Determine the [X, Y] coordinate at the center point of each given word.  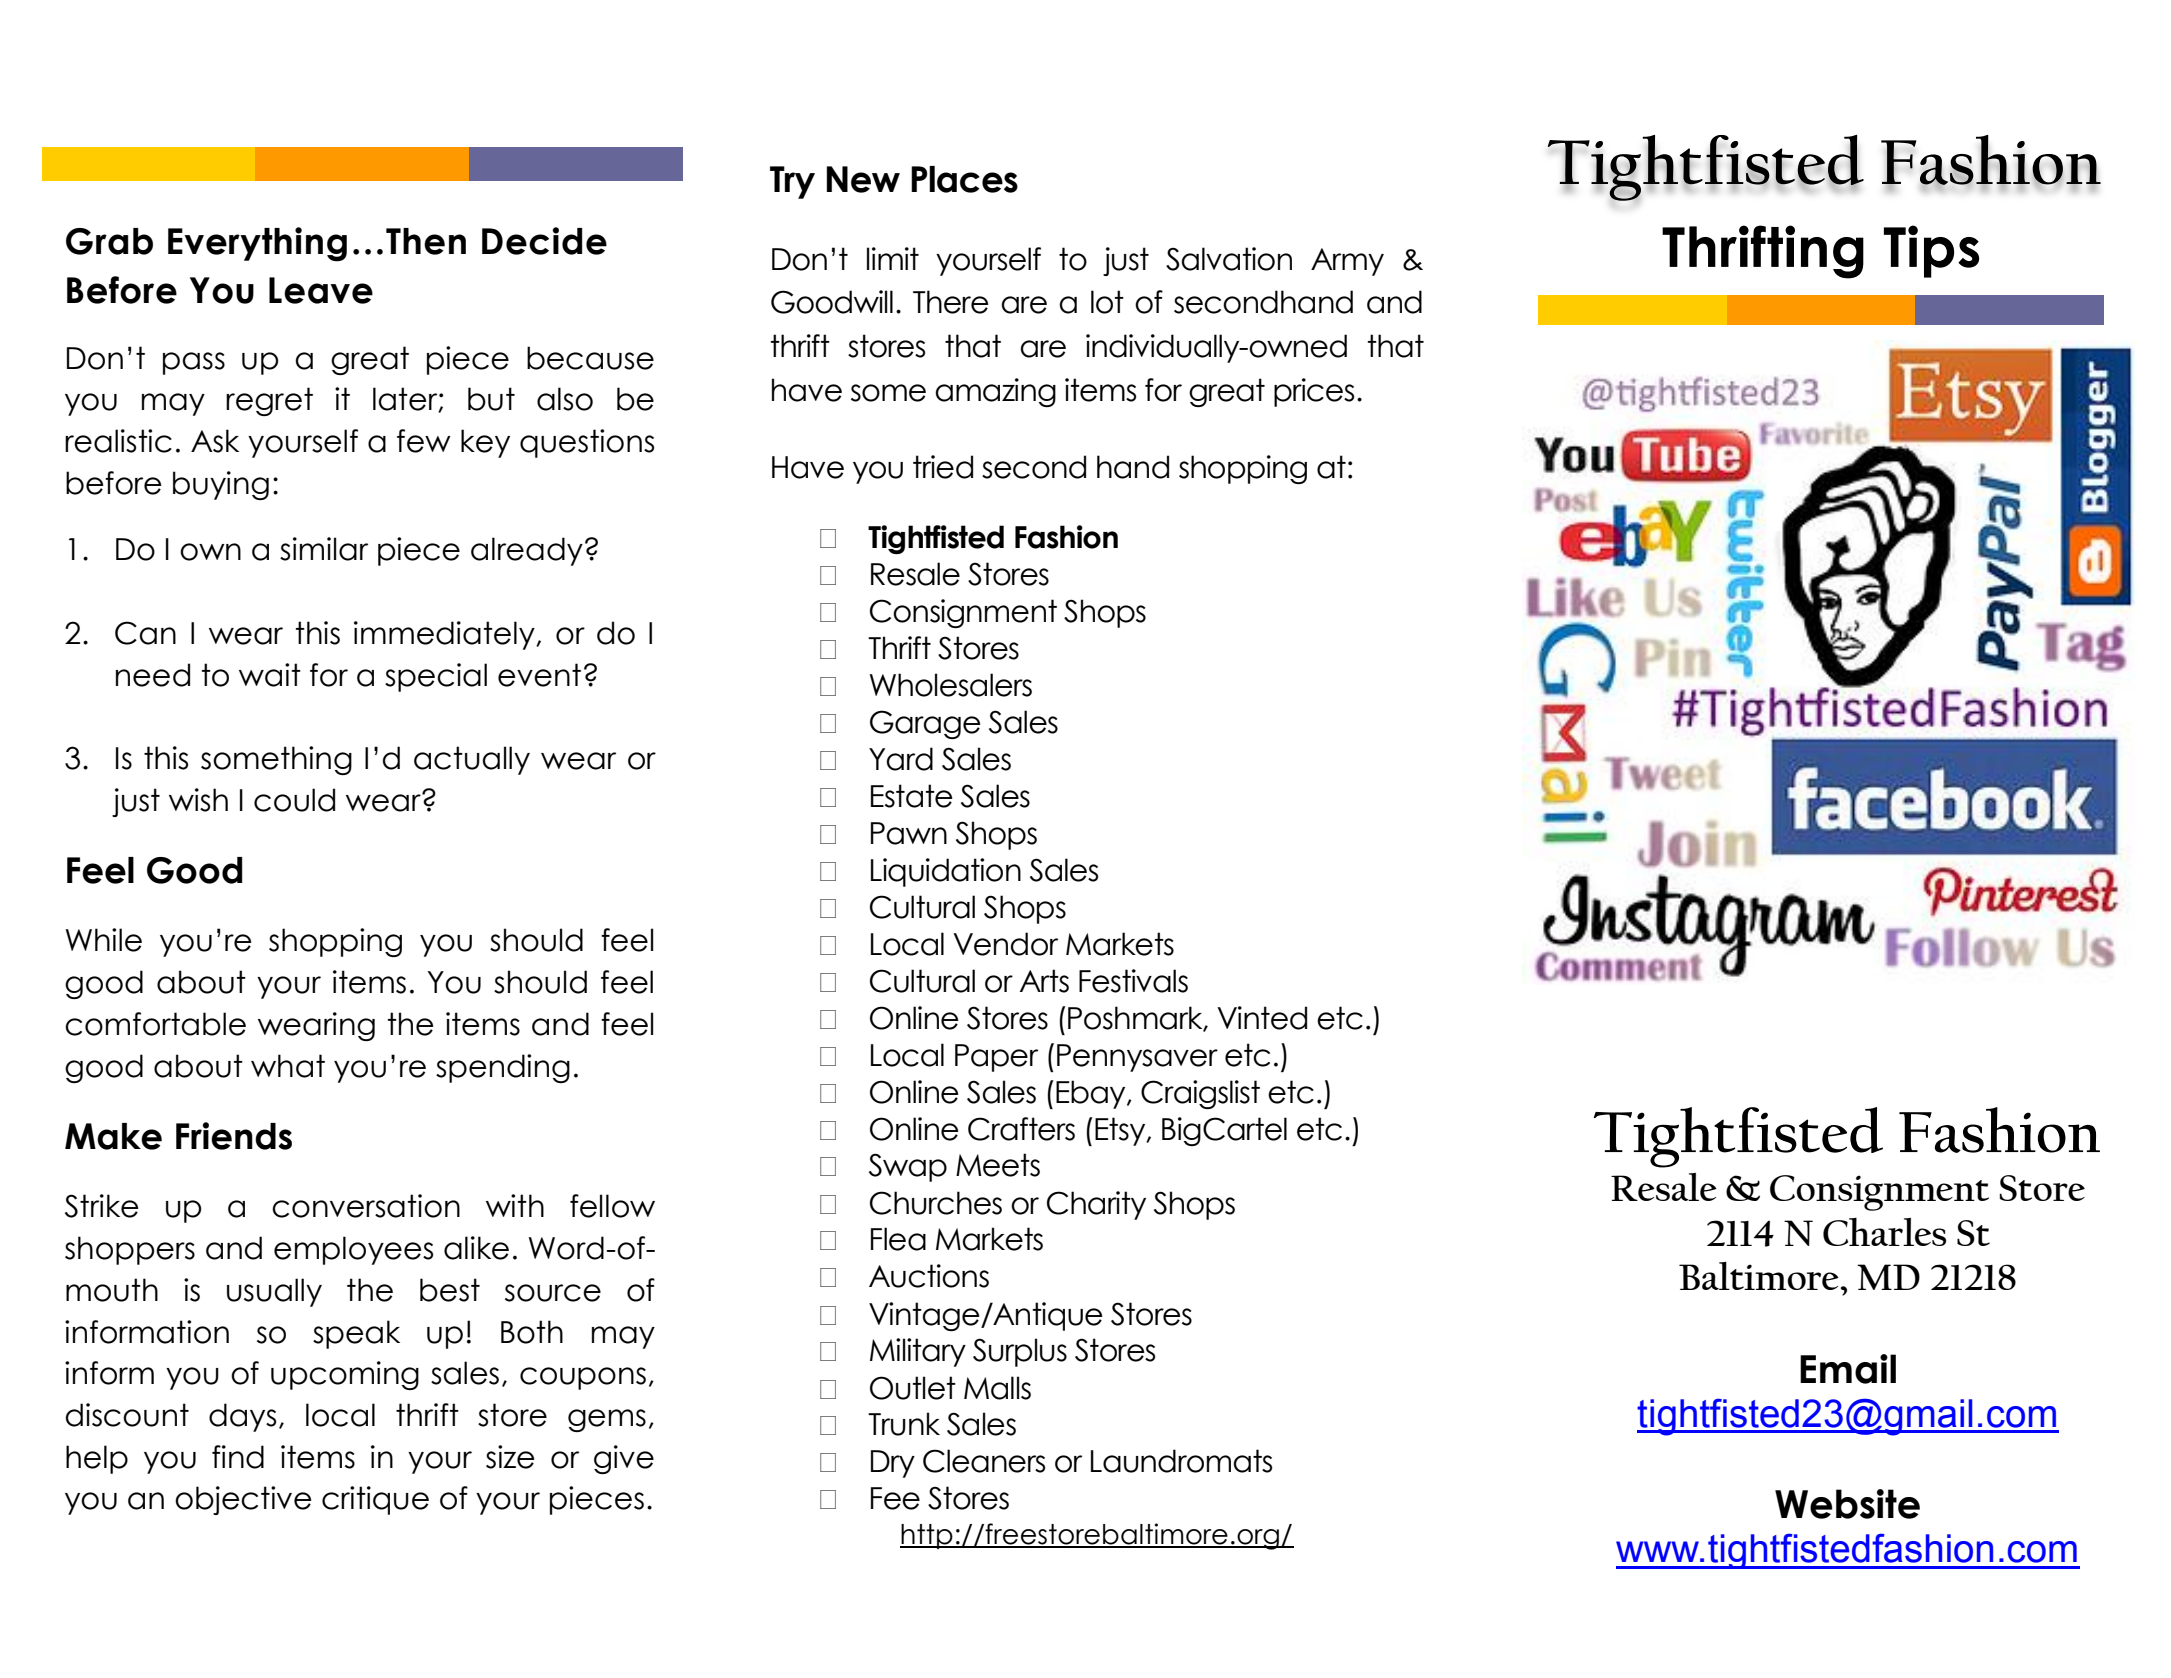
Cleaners [984, 1461]
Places [964, 179]
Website [1847, 1504]
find [238, 1457]
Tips [1931, 251]
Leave [321, 290]
